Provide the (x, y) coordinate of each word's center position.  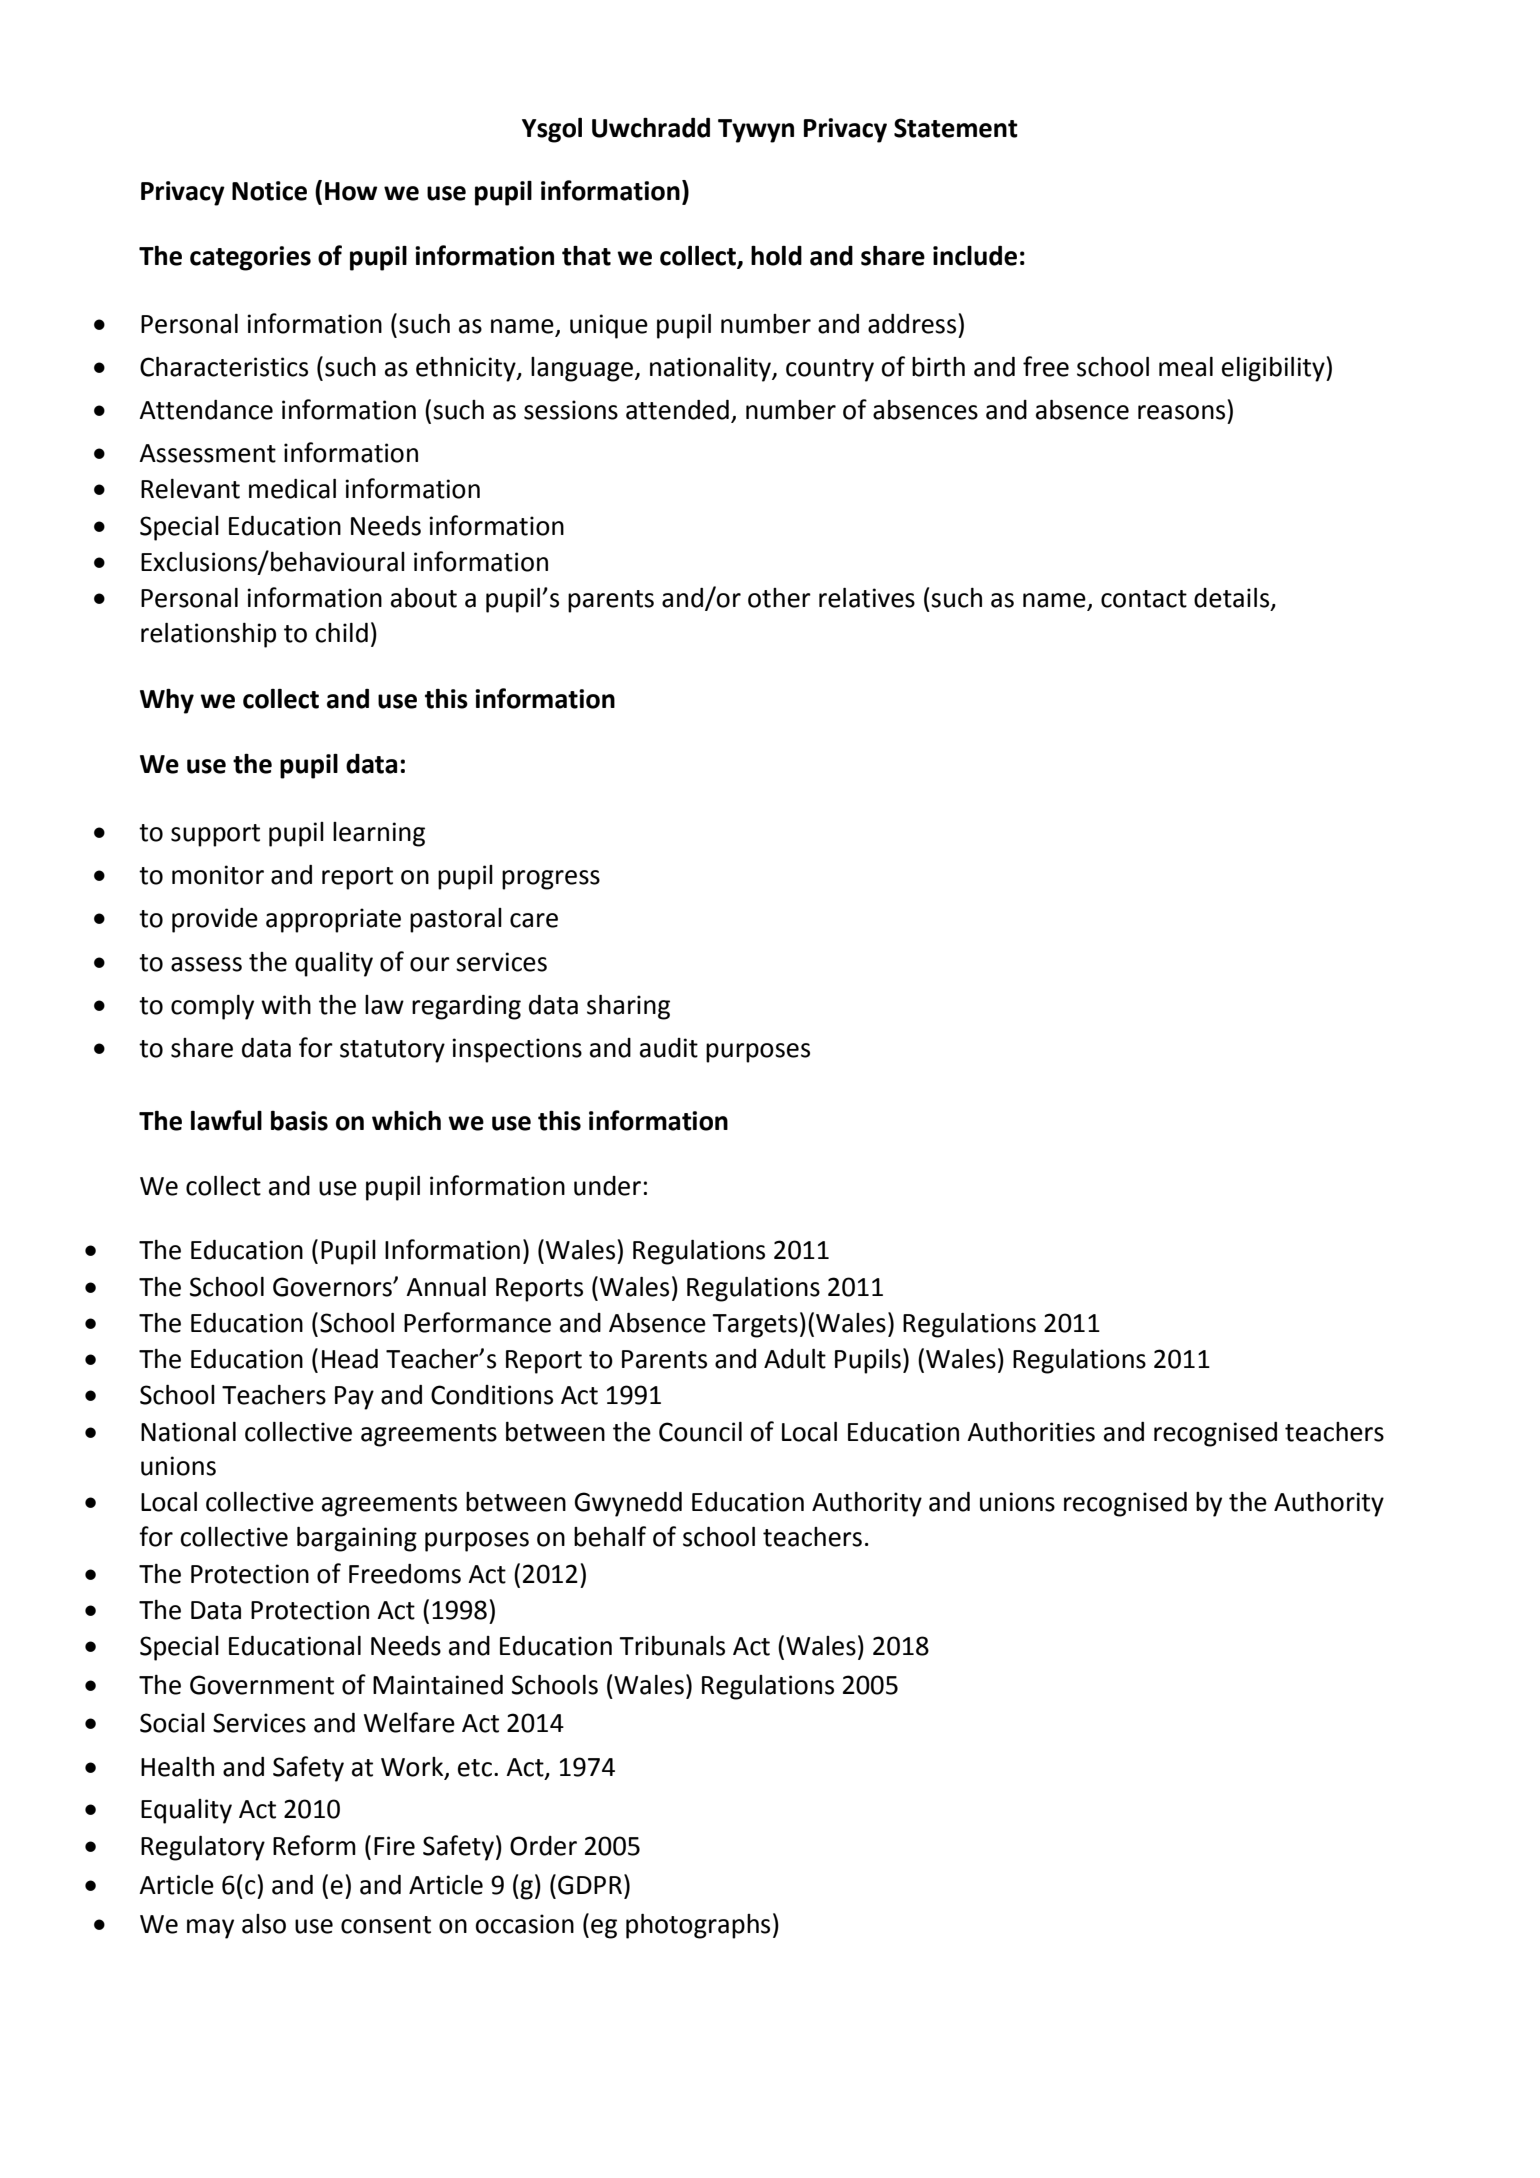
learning (379, 834)
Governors (333, 1287)
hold (776, 255)
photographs (698, 1926)
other (779, 598)
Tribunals (672, 1646)
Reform (314, 1845)
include (975, 255)
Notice (269, 191)
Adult (795, 1359)
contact (1144, 599)
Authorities (1031, 1432)
